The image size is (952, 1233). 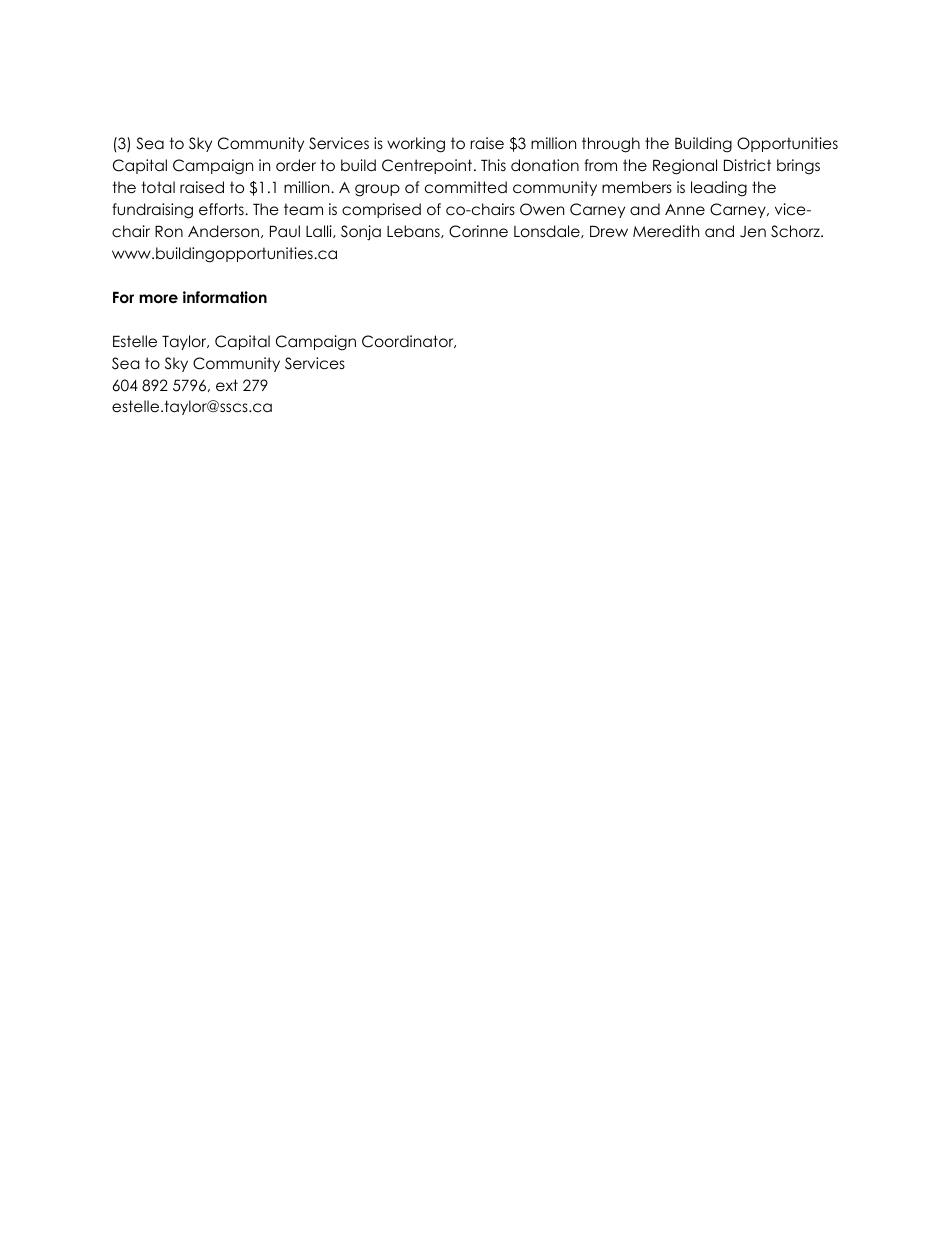 What do you see at coordinates (478, 231) in the screenshot?
I see `Corinne` at bounding box center [478, 231].
